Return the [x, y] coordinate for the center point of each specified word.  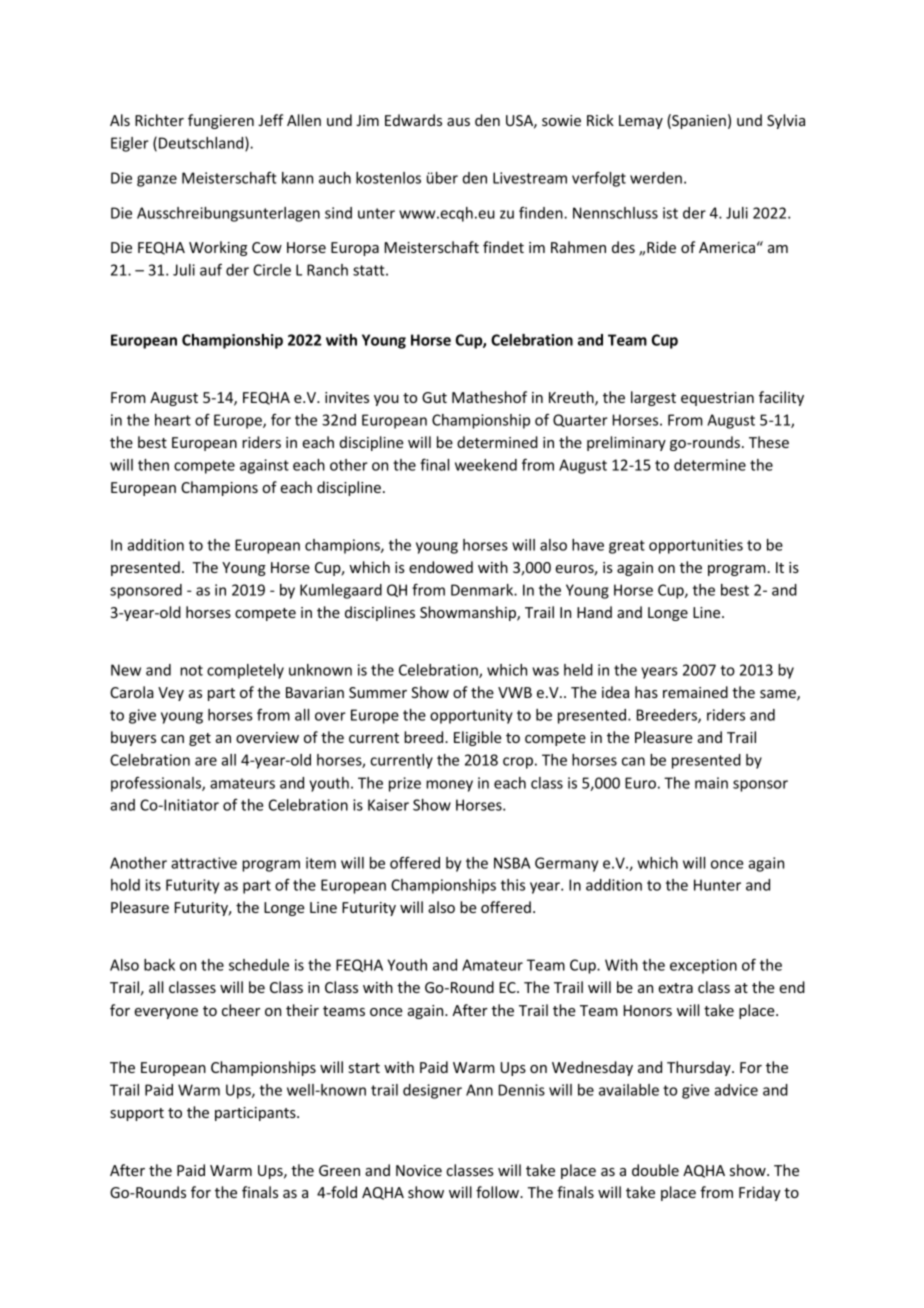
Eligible [478, 738]
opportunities [696, 546]
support [137, 1114]
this [513, 885]
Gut [434, 397]
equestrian [717, 399]
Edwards [413, 120]
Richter [159, 120]
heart [173, 420]
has [646, 692]
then [153, 465]
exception [703, 966]
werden [656, 178]
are [206, 761]
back [159, 965]
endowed [441, 567]
